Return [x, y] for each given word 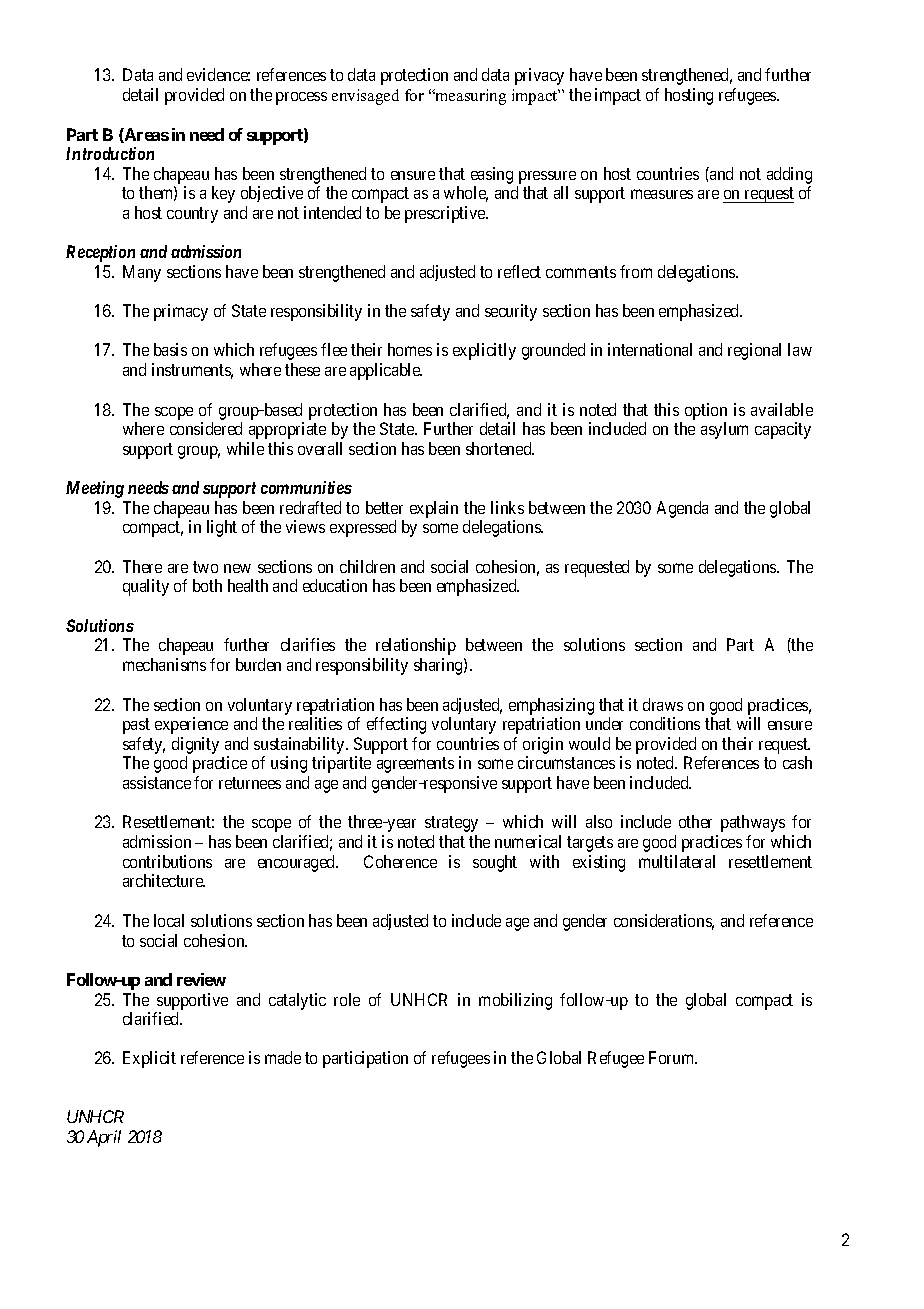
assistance [157, 782]
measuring [470, 97]
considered [206, 428]
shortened [500, 448]
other [695, 821]
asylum [724, 430]
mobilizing [515, 1001]
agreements [415, 765]
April [104, 1138]
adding [789, 175]
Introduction [110, 153]
